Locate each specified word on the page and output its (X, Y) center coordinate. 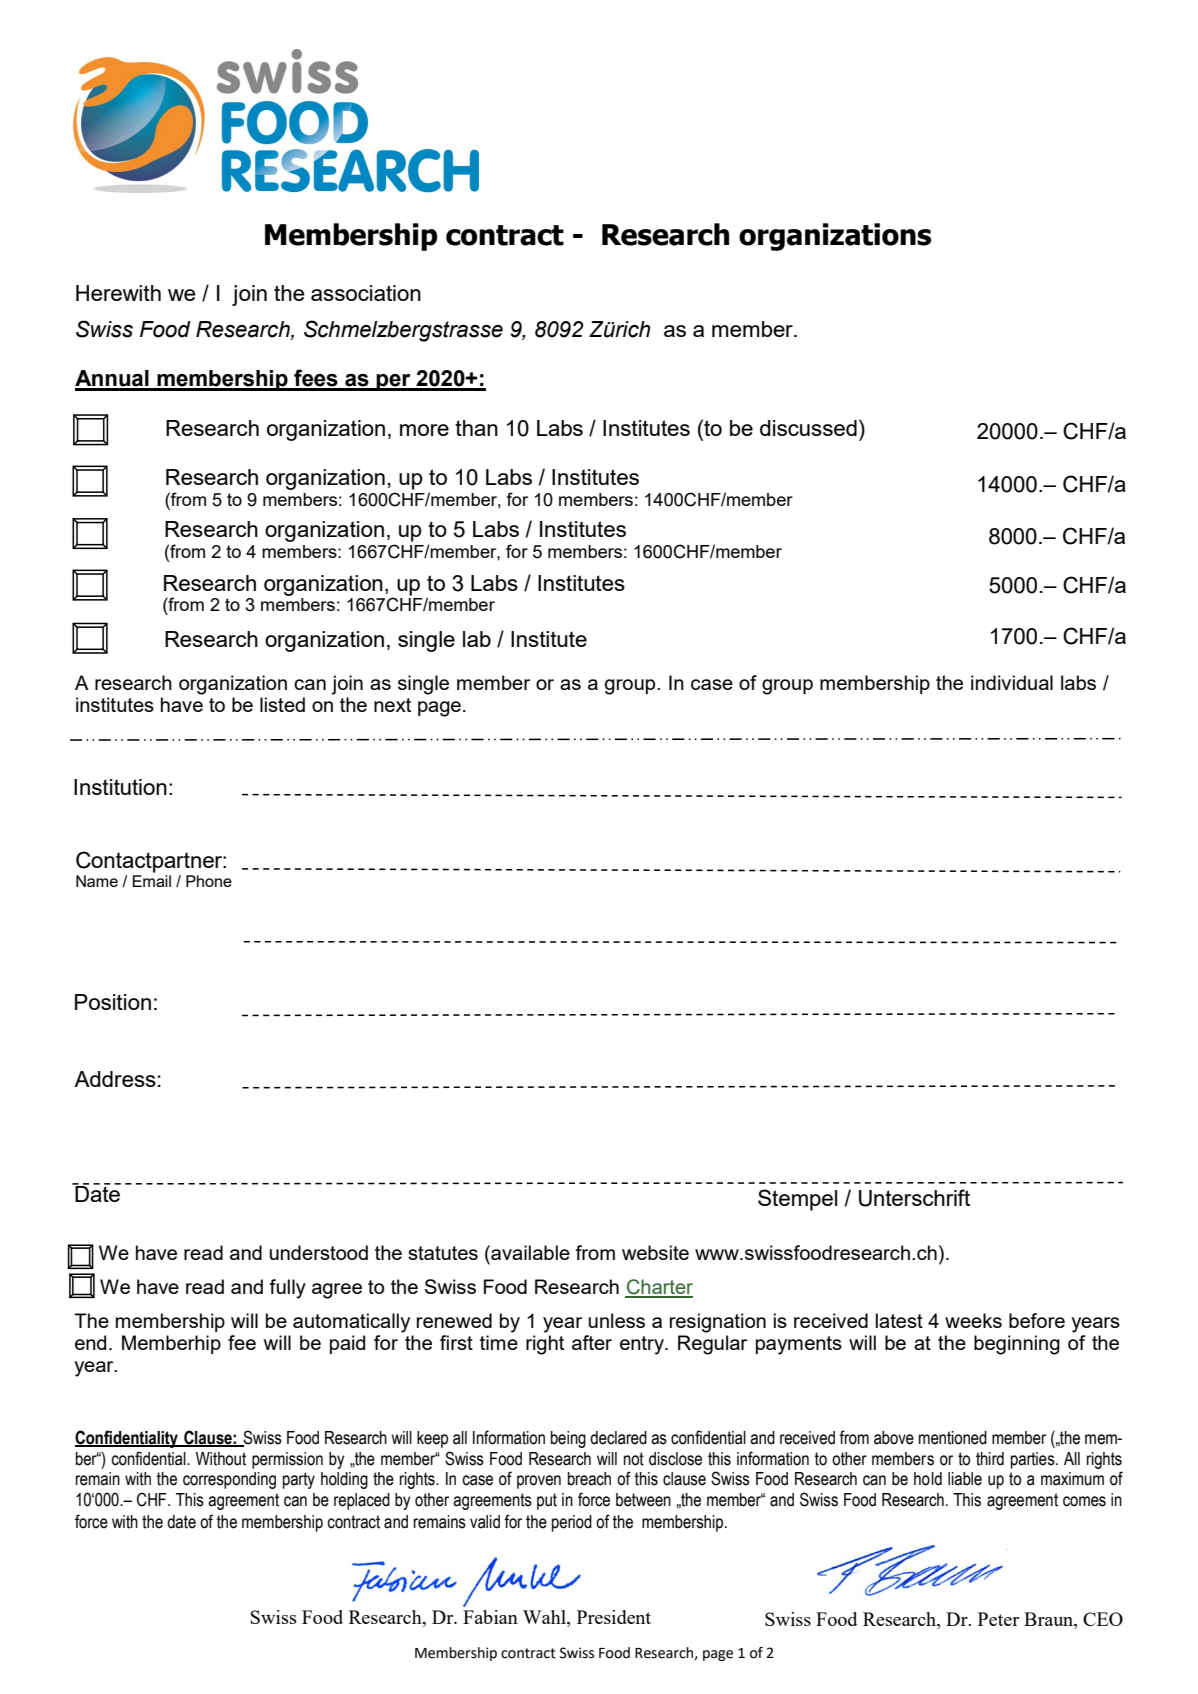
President (614, 1617)
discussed (808, 428)
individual (1012, 682)
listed (282, 704)
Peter (998, 1619)
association (366, 293)
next (392, 705)
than (476, 428)
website (655, 1252)
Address (115, 1079)
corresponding (229, 1480)
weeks (973, 1320)
